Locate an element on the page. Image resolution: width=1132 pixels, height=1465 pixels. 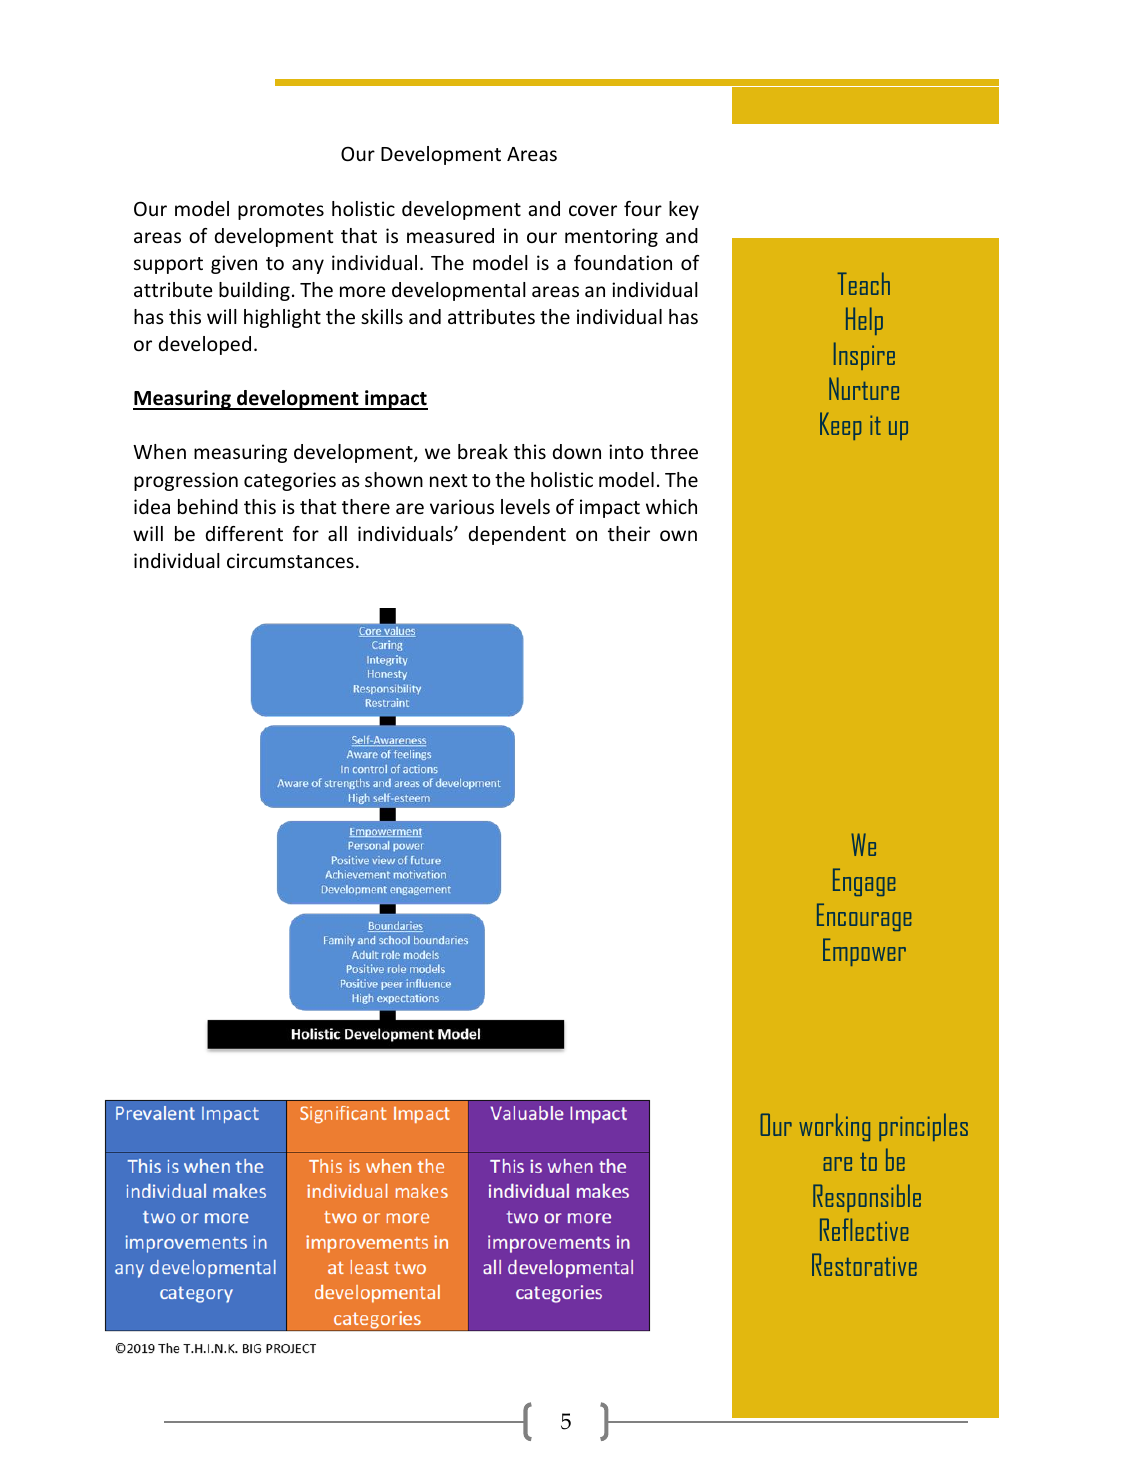
dependent is located at coordinates (517, 535).
